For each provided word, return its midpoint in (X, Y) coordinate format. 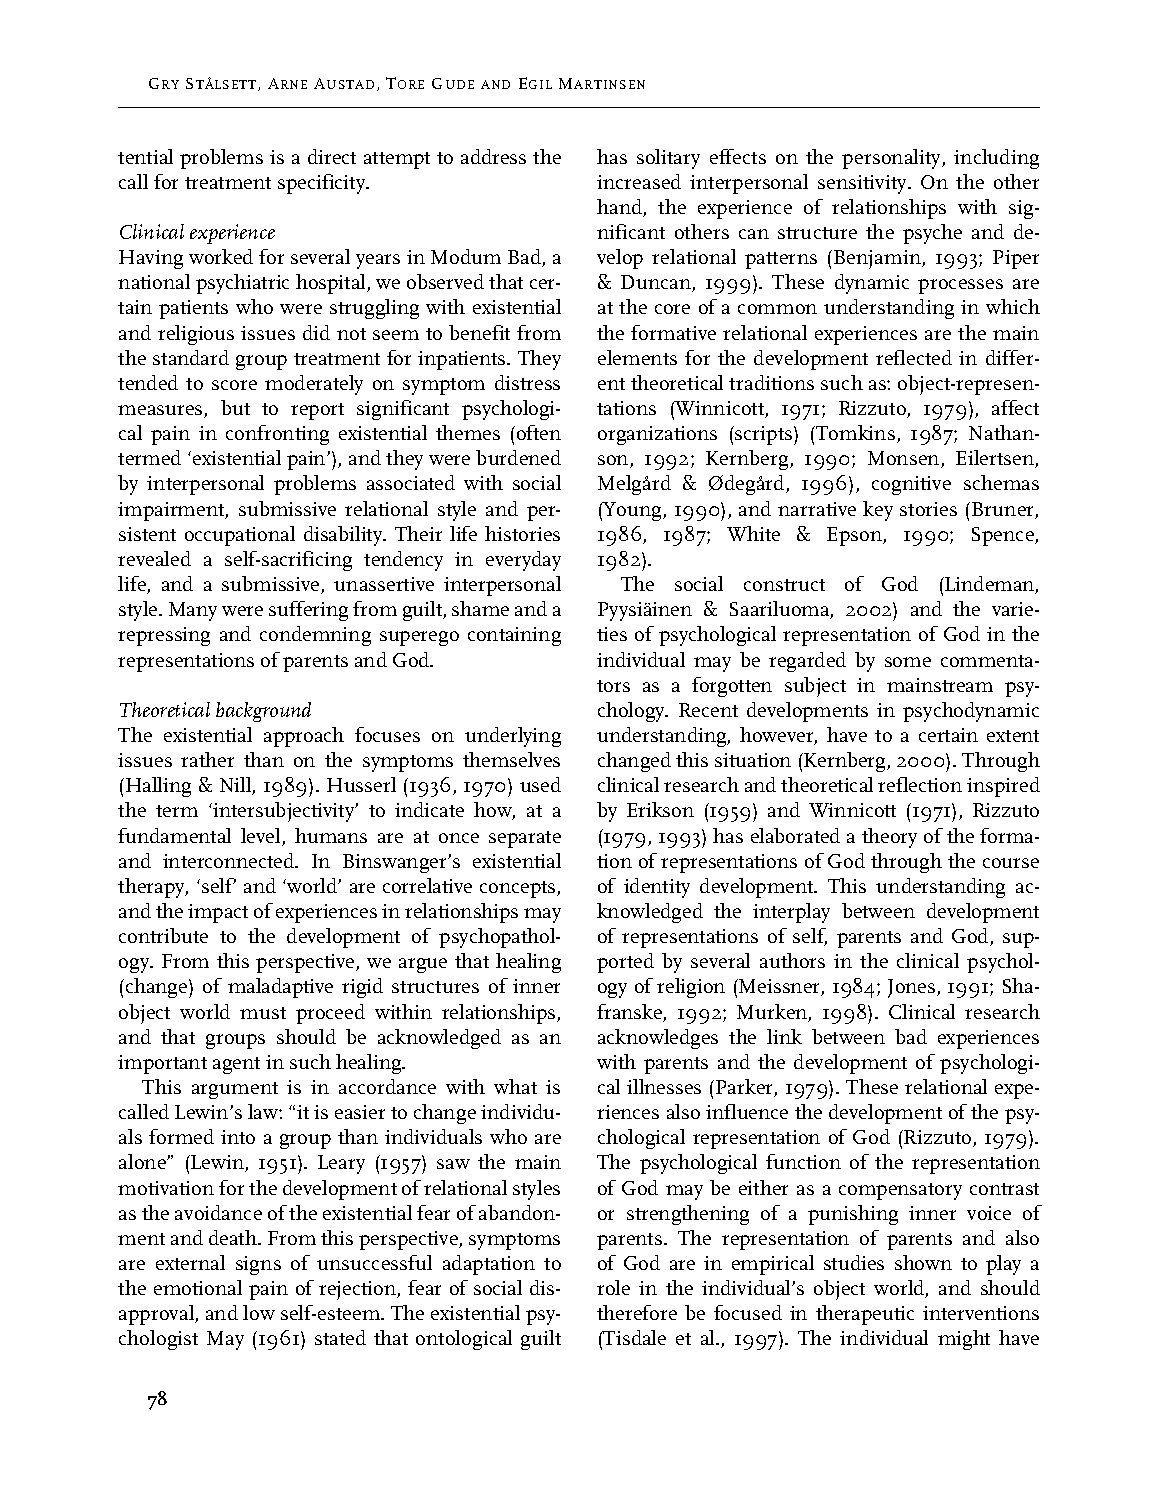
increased (639, 181)
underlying (513, 737)
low (259, 1312)
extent (1013, 736)
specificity (323, 184)
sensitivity (863, 184)
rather (207, 759)
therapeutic (865, 1315)
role (613, 1287)
